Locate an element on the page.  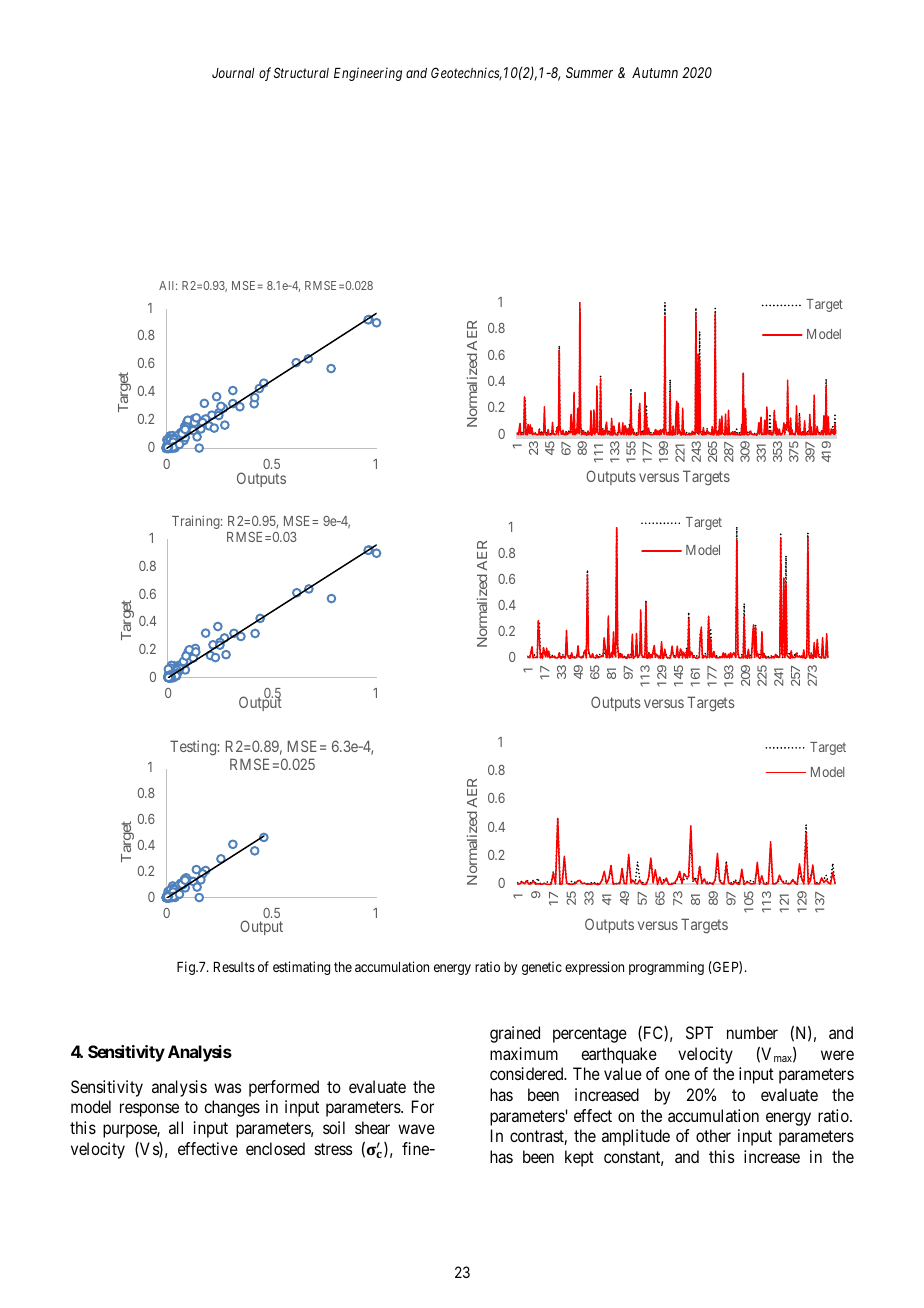
other is located at coordinates (713, 1135).
